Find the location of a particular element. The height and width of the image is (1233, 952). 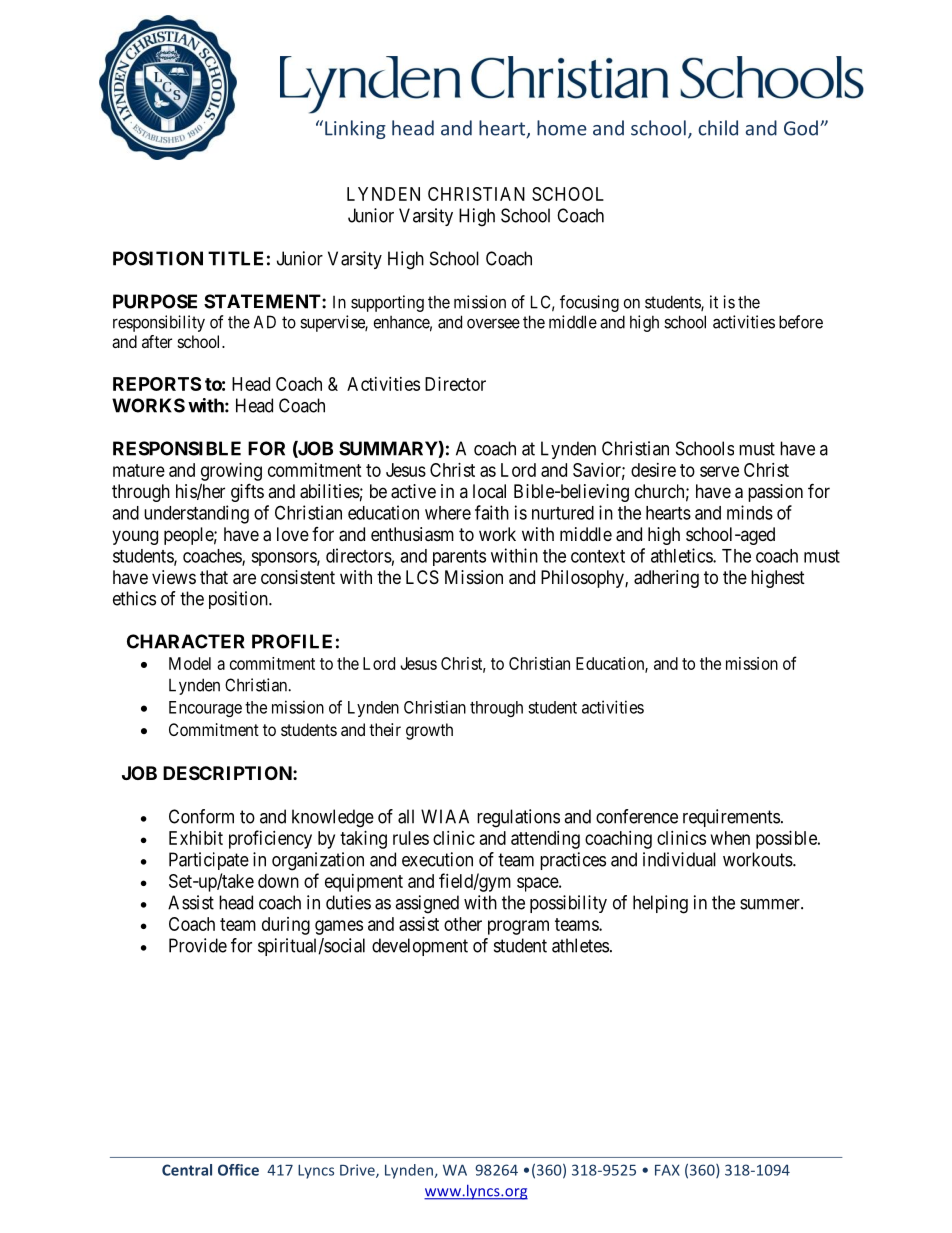

LCS is located at coordinates (422, 577).
